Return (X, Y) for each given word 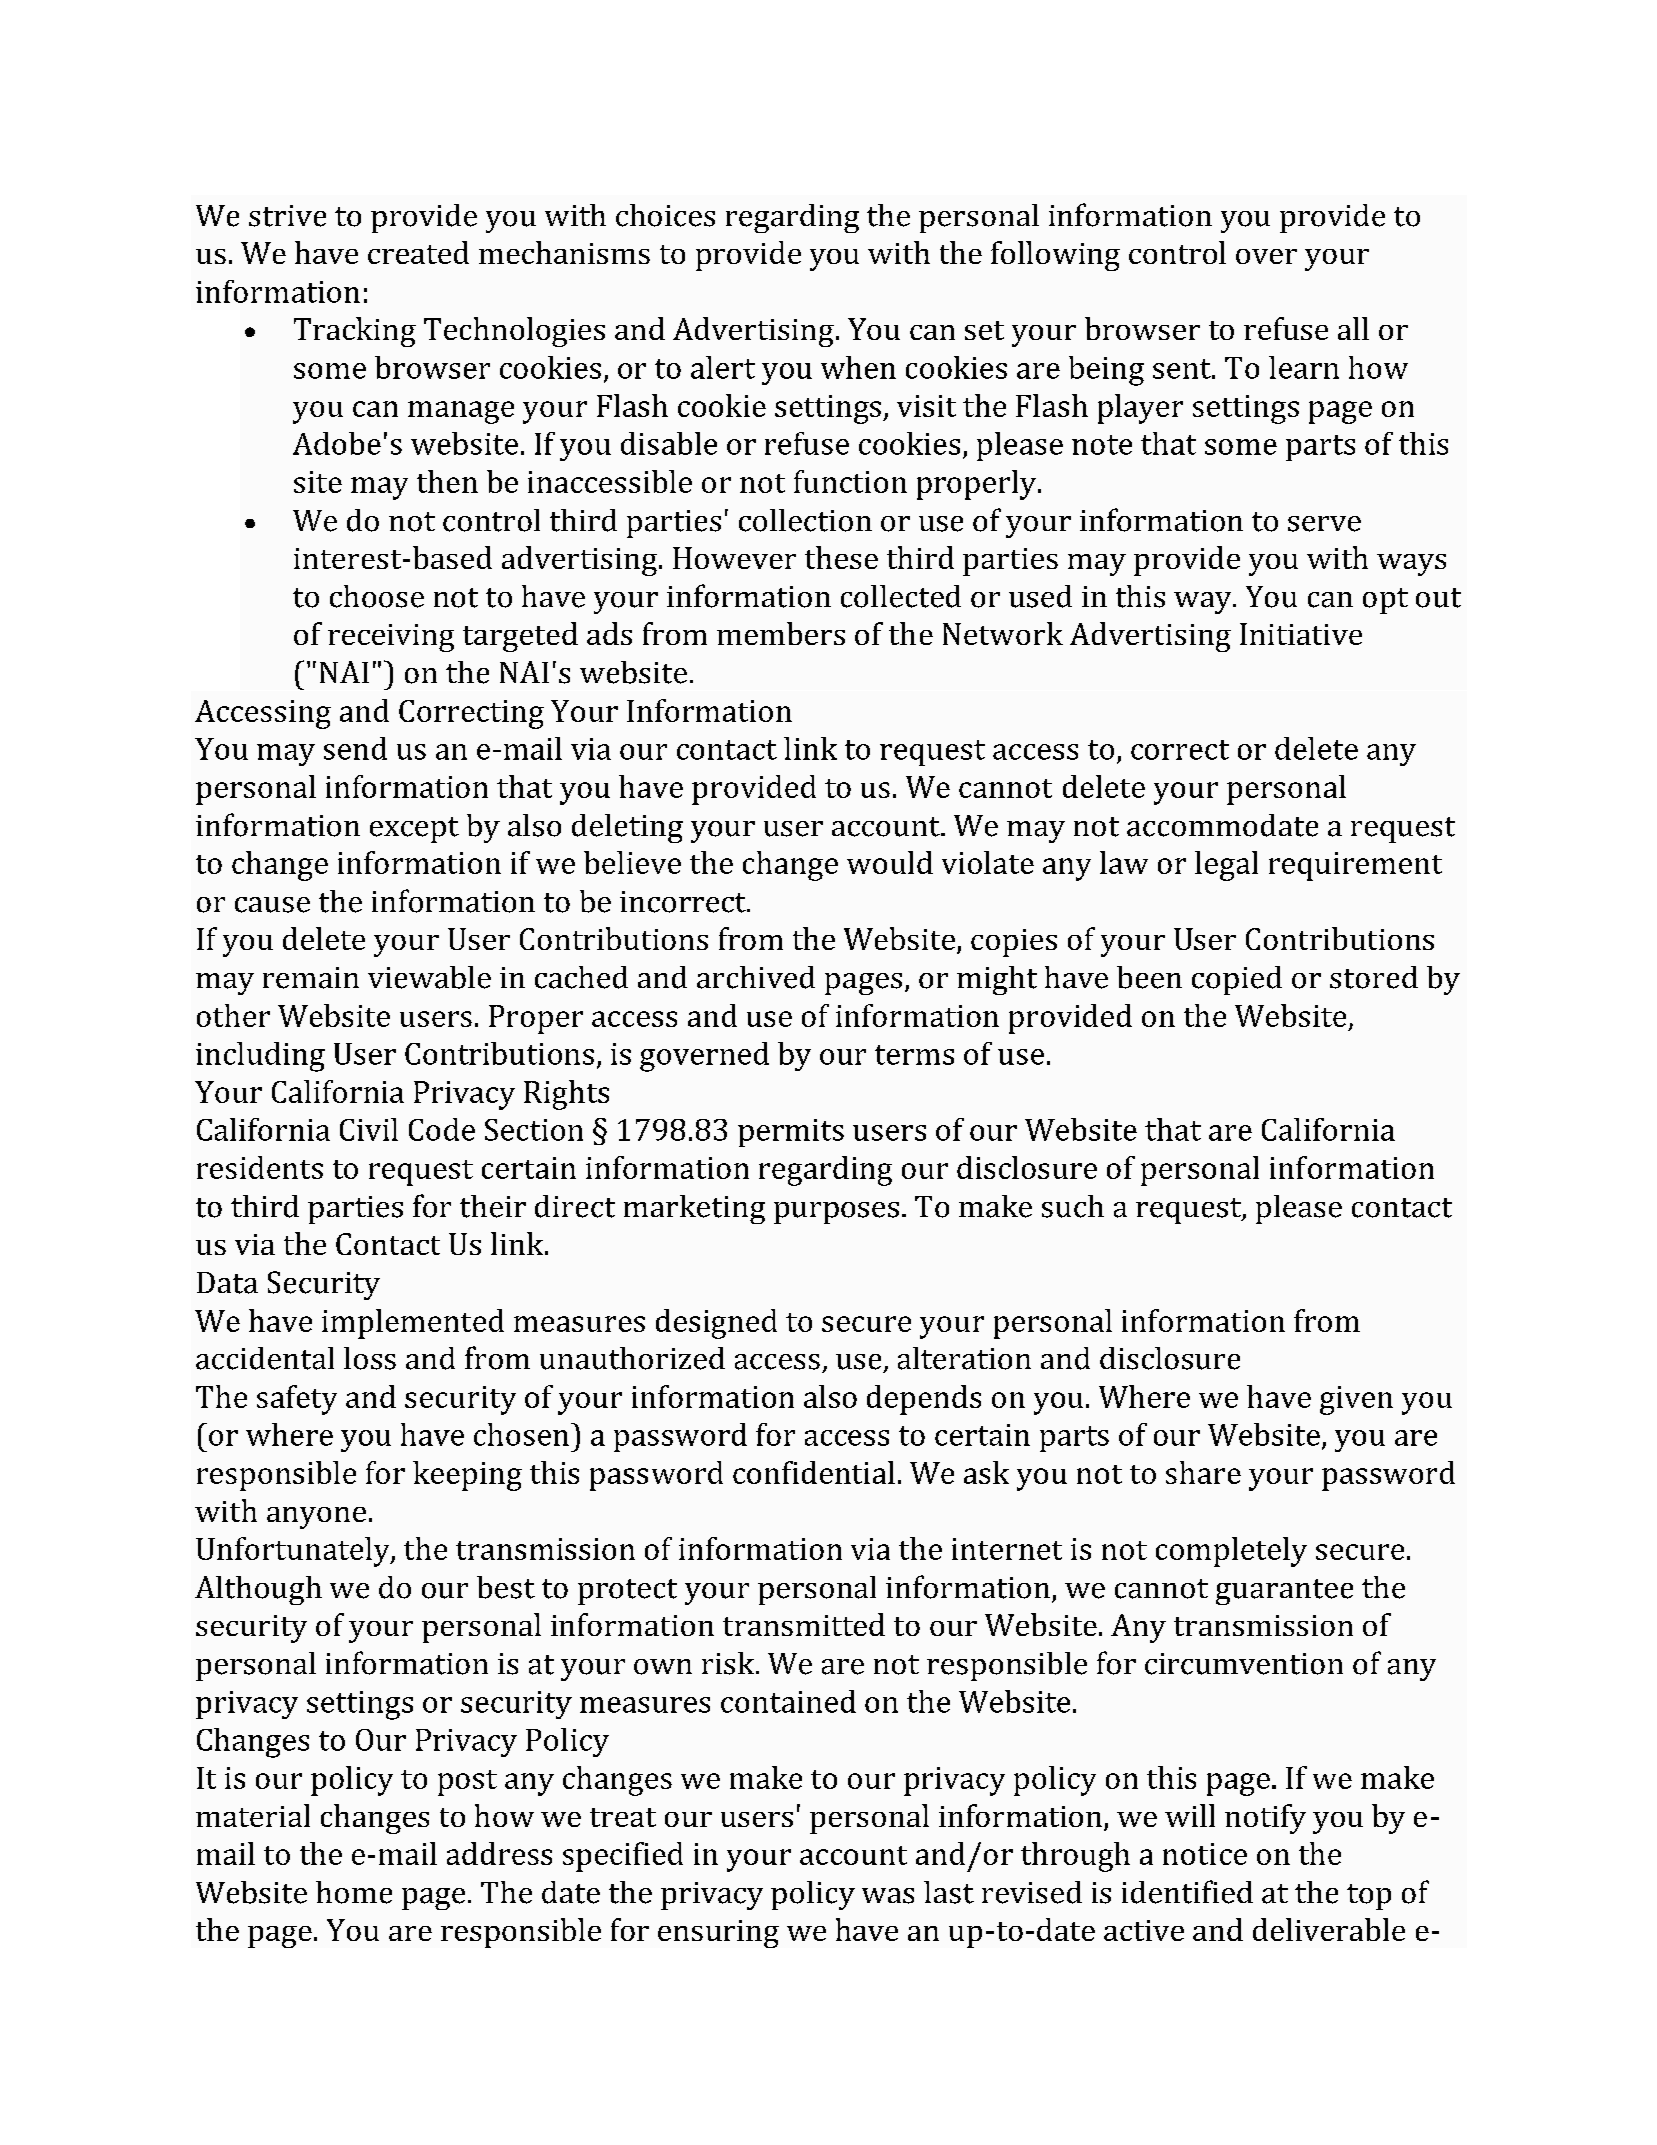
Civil (369, 1129)
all (1353, 328)
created (418, 252)
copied (1237, 980)
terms (914, 1055)
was (888, 1896)
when (858, 367)
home (354, 1892)
